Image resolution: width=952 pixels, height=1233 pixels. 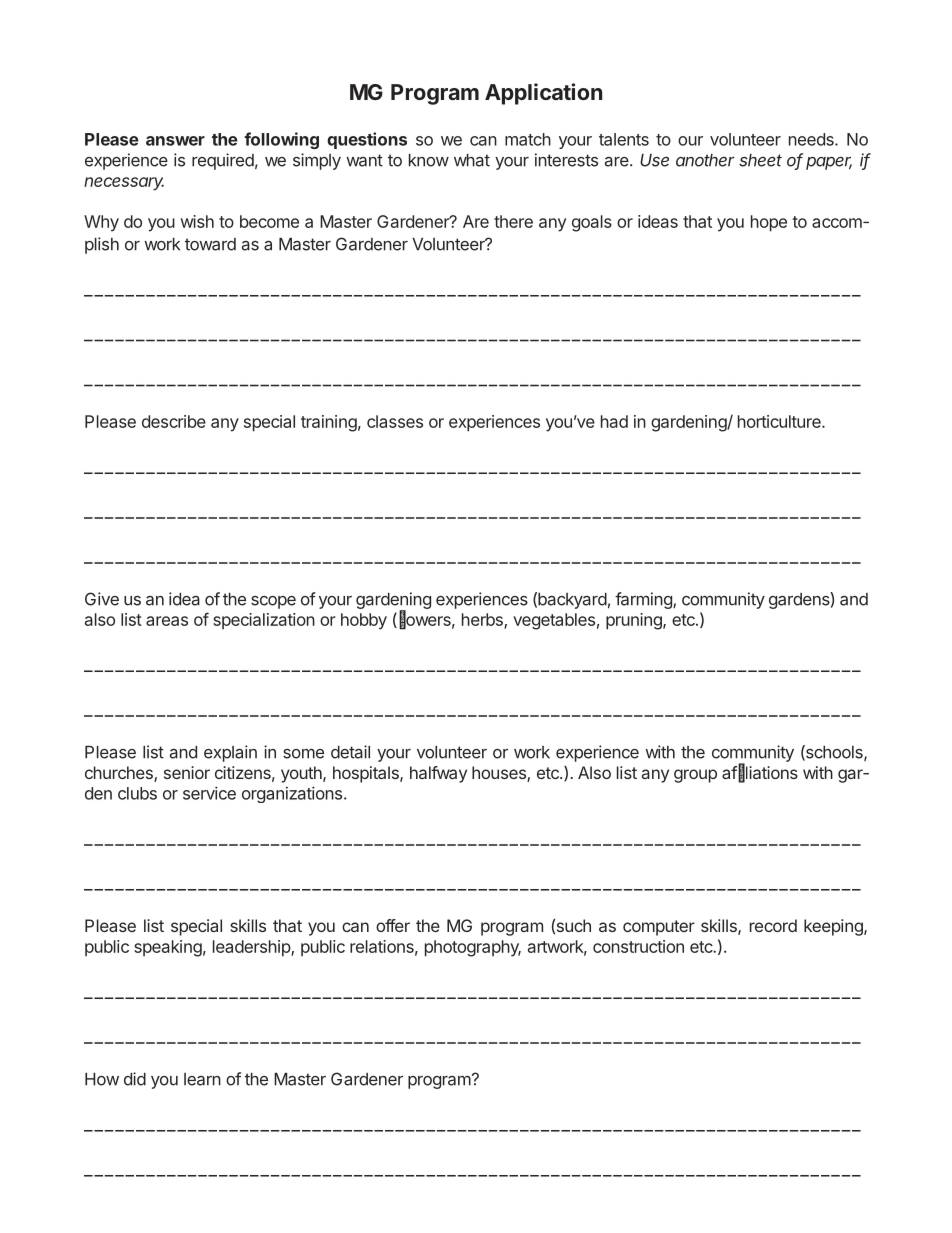 I want to click on sheet, so click(x=760, y=160).
